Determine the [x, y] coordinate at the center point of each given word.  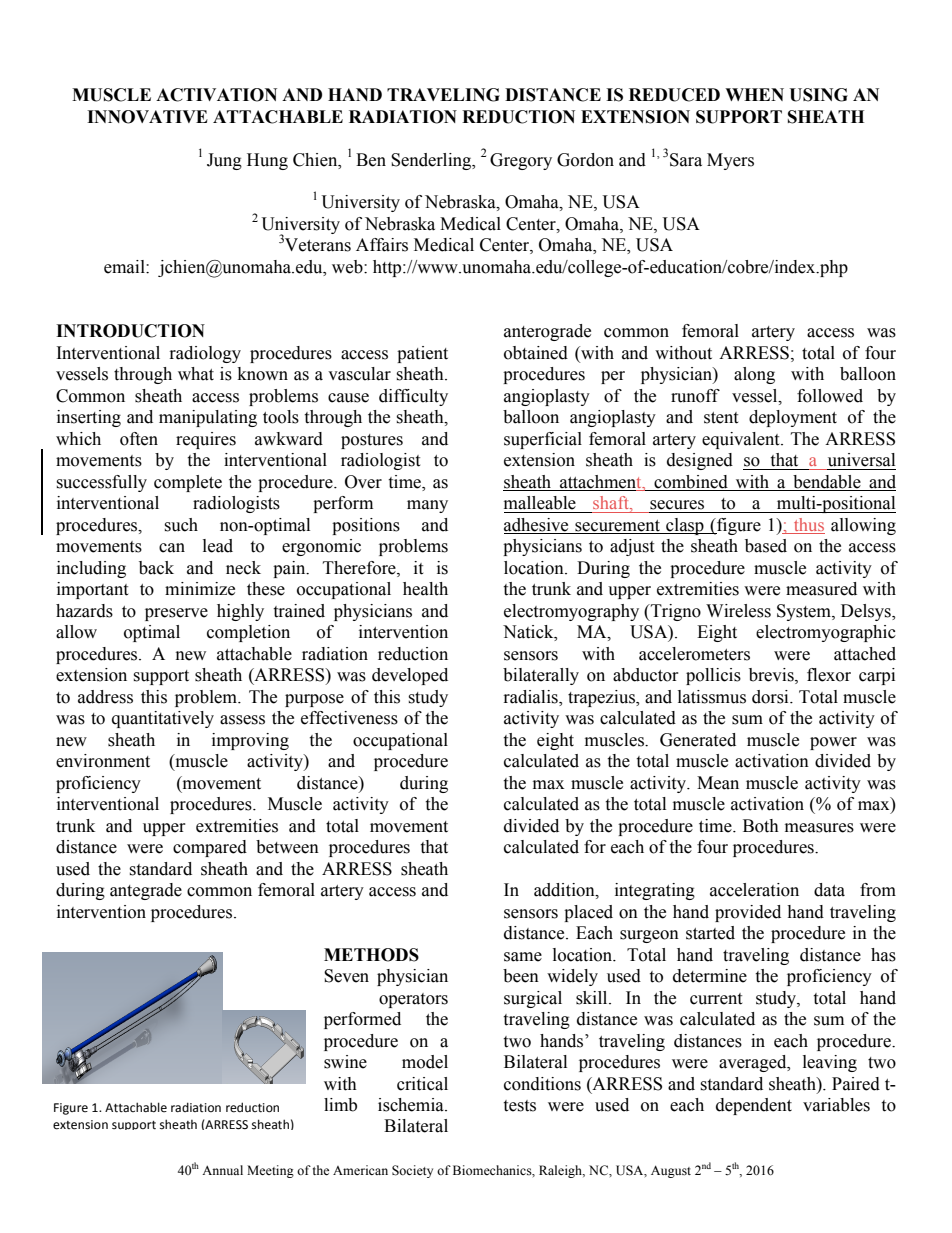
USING [818, 95]
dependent [754, 1106]
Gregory [521, 161]
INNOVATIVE [147, 117]
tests [519, 1106]
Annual [222, 1170]
